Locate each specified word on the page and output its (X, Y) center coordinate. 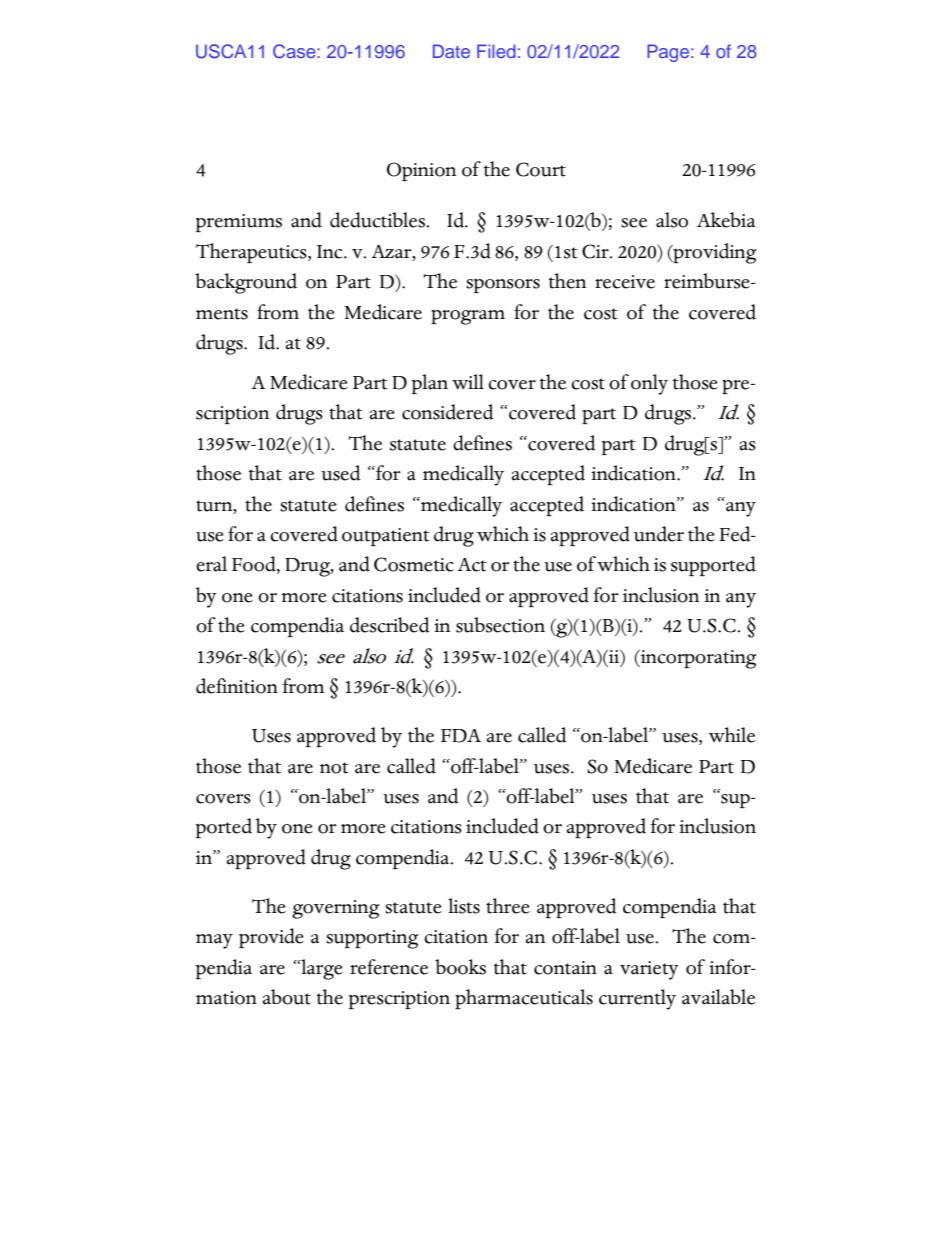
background (246, 283)
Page (668, 53)
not (334, 768)
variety (649, 970)
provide (271, 938)
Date (451, 51)
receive (625, 282)
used (341, 473)
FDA (461, 736)
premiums (239, 223)
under (659, 534)
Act (472, 565)
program (468, 317)
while (732, 735)
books (460, 967)
